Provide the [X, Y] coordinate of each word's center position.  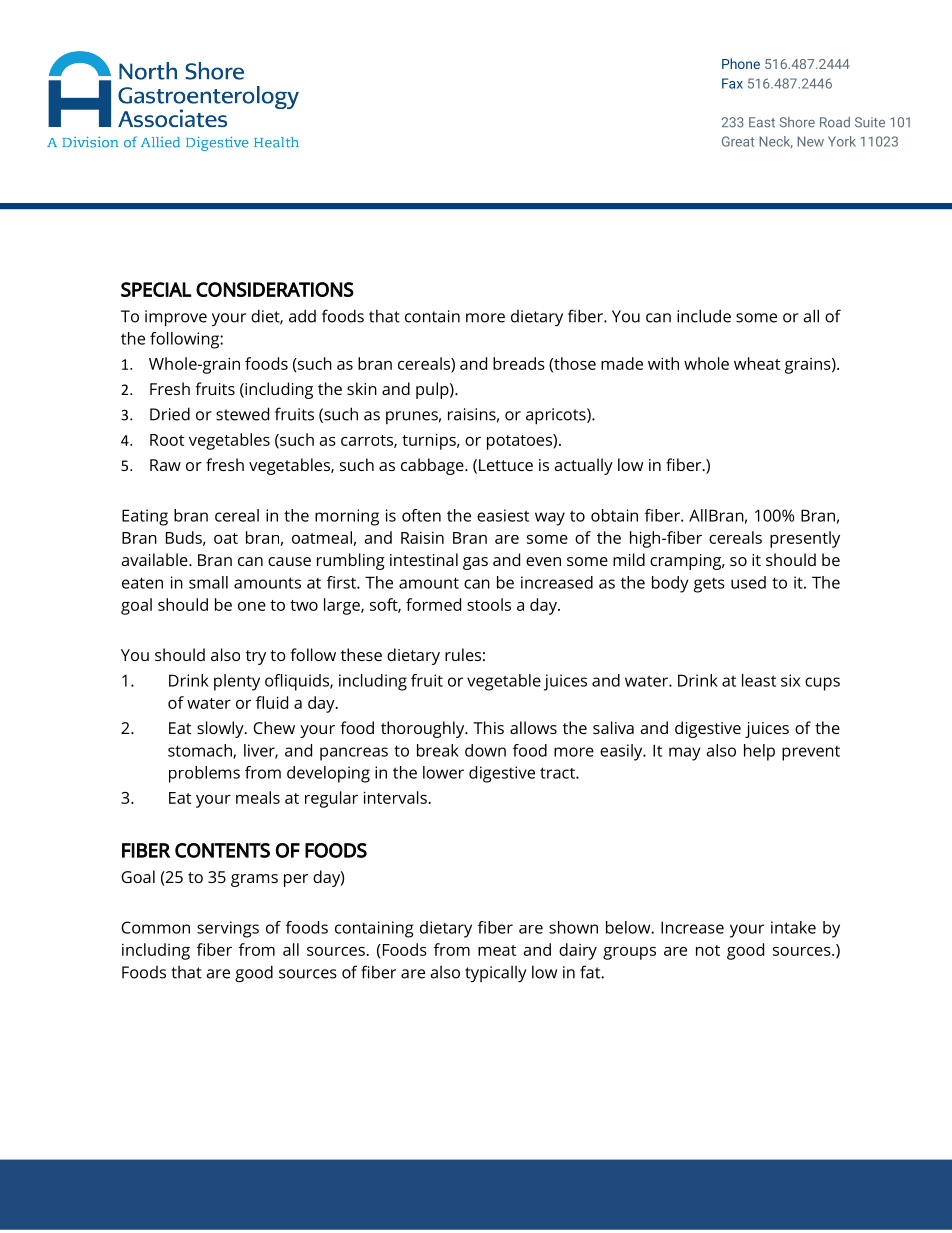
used [748, 582]
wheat [757, 363]
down [485, 750]
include [704, 316]
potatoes [520, 442]
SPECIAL [156, 289]
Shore [797, 122]
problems [204, 774]
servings [228, 929]
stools [489, 604]
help [759, 752]
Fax [732, 83]
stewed [242, 414]
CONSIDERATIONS [275, 289]
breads [519, 363]
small [208, 582]
